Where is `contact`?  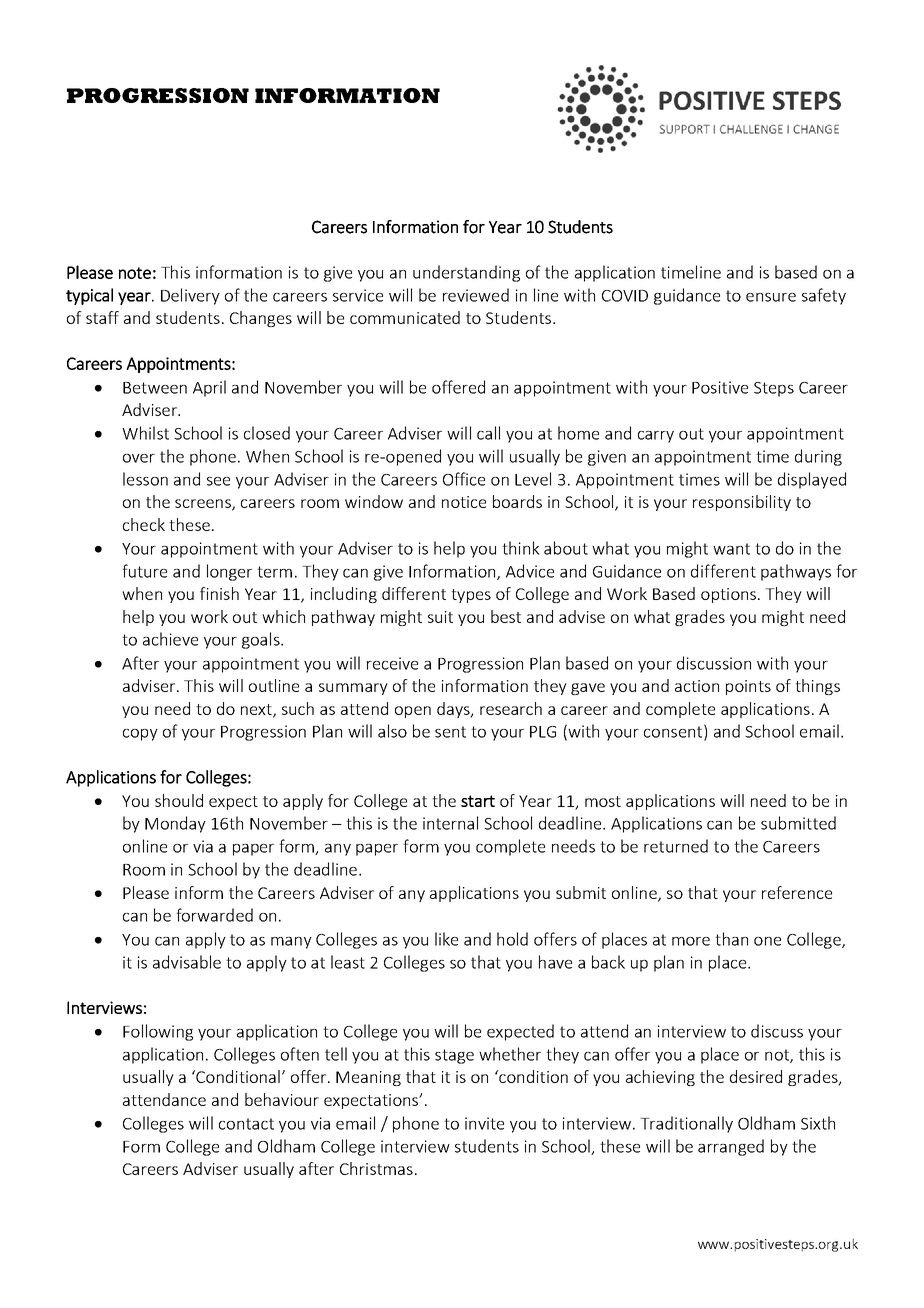 contact is located at coordinates (246, 1124).
